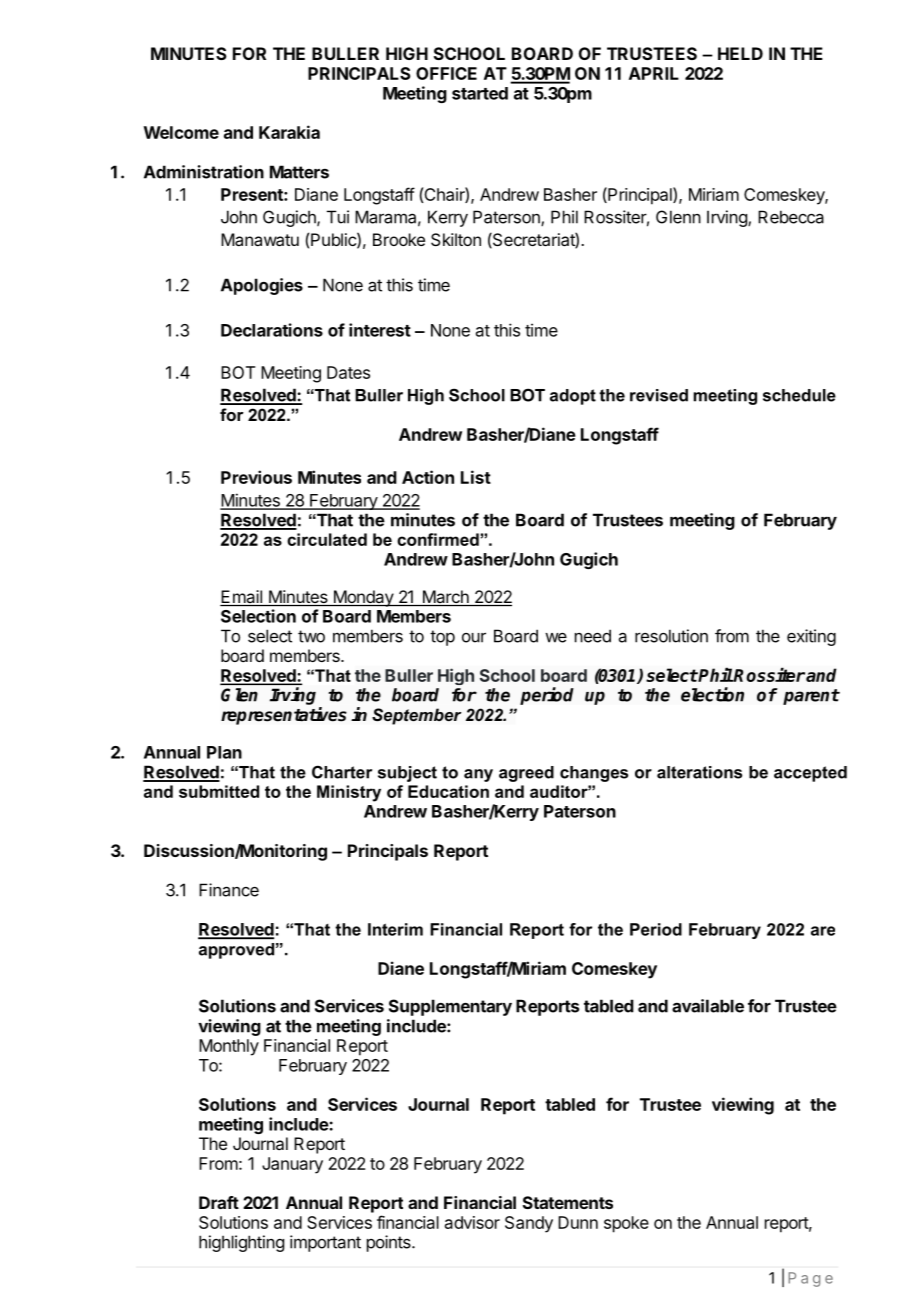 This screenshot has height=1309, width=924. Describe the element at coordinates (799, 395) in the screenshot. I see `schedule` at that location.
